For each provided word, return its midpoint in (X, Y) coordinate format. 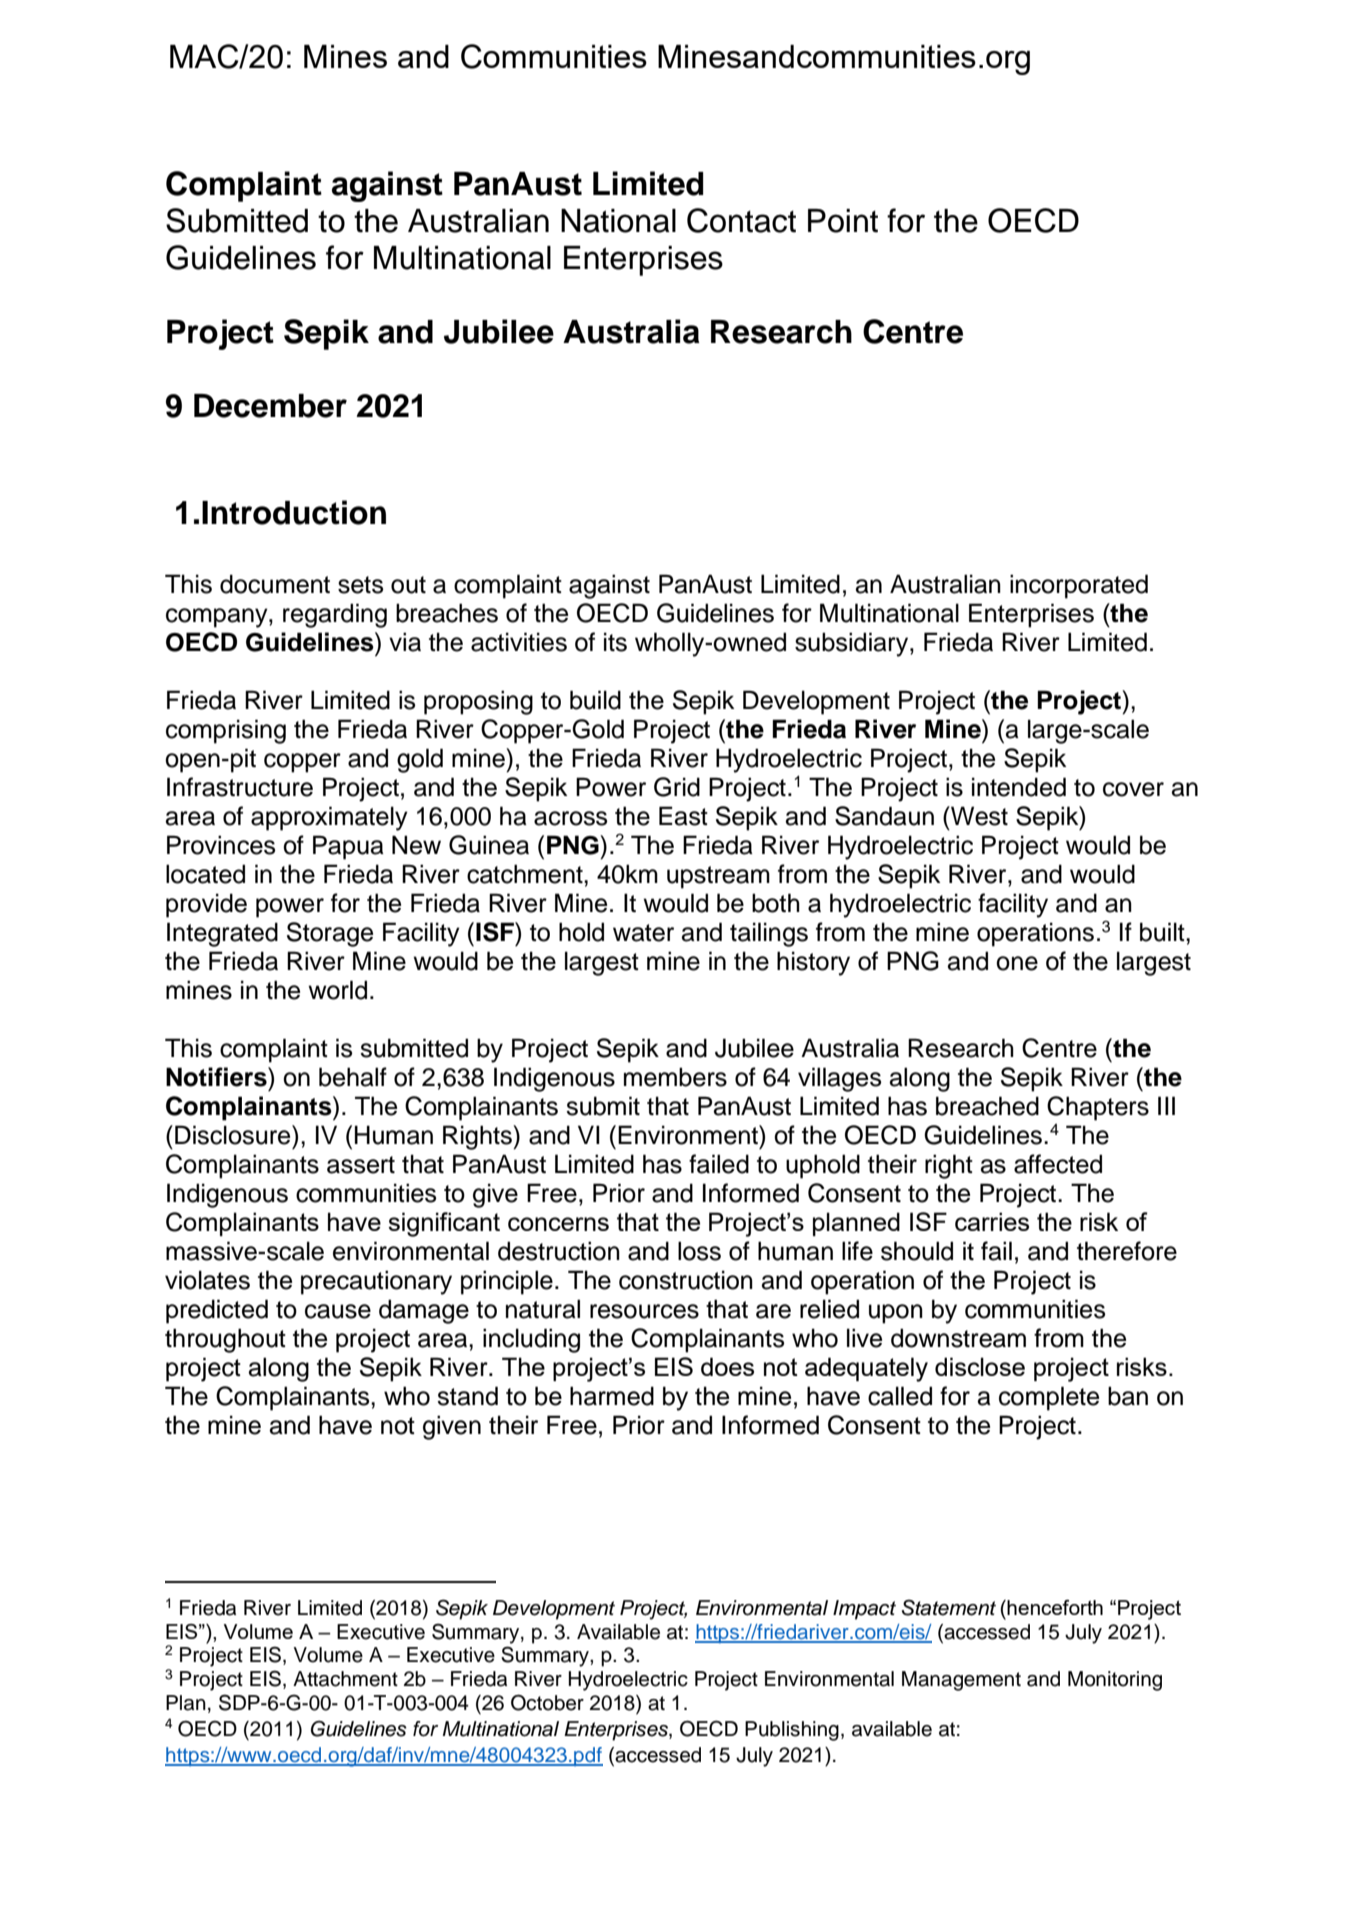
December (270, 406)
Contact (741, 220)
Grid (677, 787)
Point (843, 221)
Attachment (345, 1679)
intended (1019, 787)
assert (361, 1165)
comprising (226, 731)
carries (992, 1221)
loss (699, 1251)
